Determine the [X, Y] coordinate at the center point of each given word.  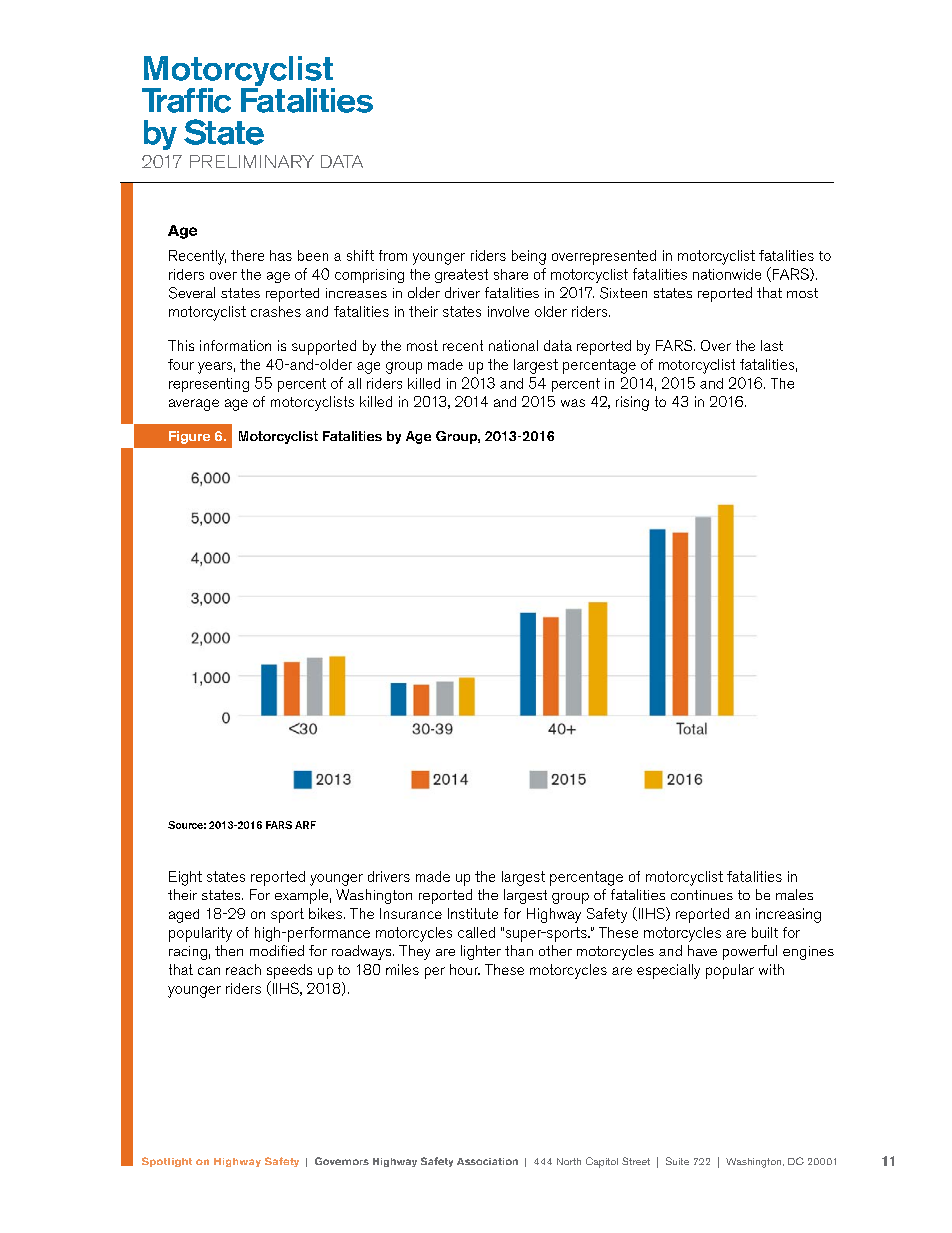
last [772, 345]
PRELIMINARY [252, 161]
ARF [305, 825]
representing [209, 385]
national [513, 345]
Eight [185, 878]
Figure [189, 437]
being [529, 257]
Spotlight [167, 1162]
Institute [473, 913]
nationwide [727, 274]
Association [487, 1161]
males [794, 894]
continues [702, 895]
